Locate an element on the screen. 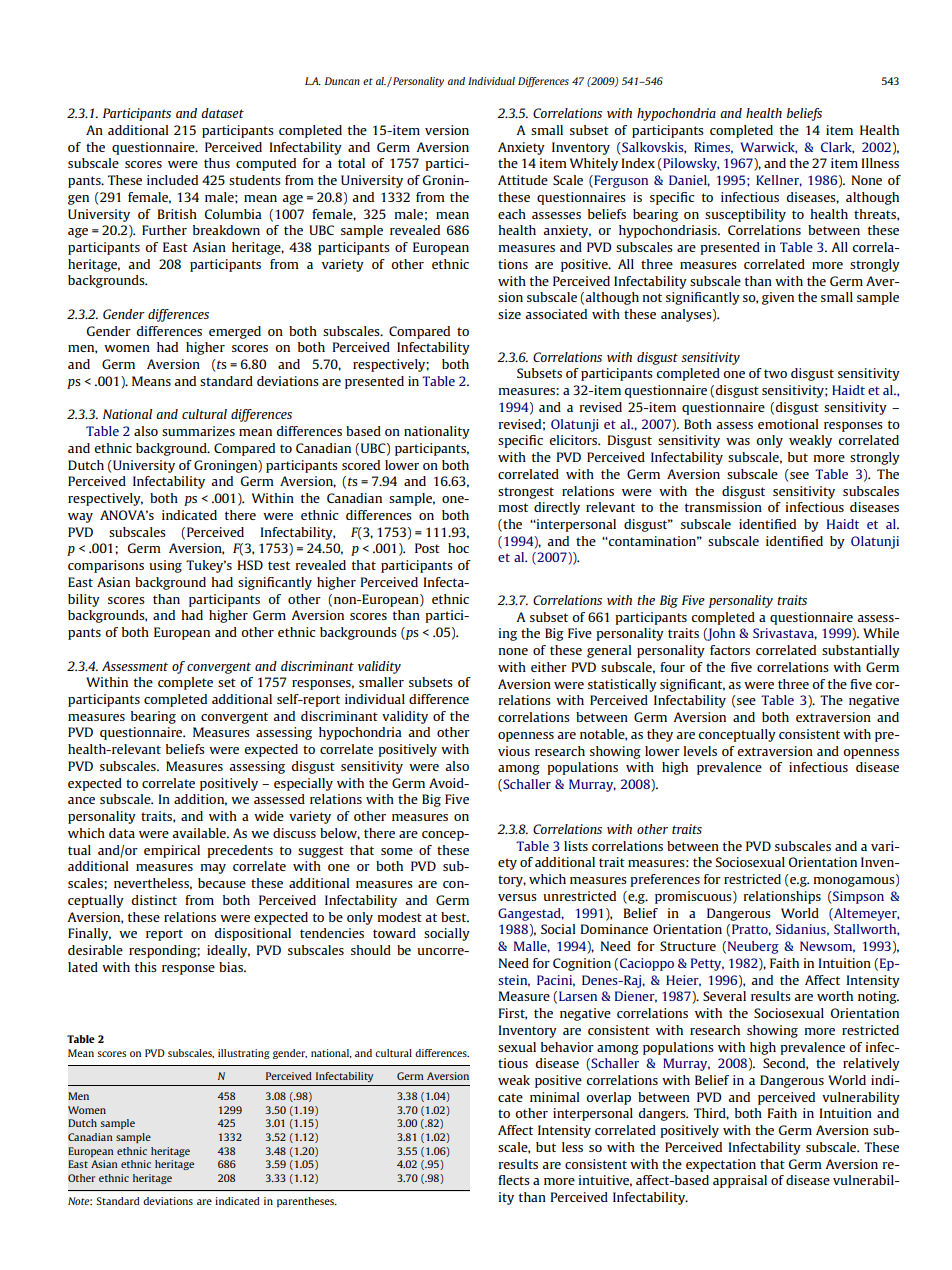 The width and height of the screenshot is (952, 1270). Kellner is located at coordinates (779, 181).
